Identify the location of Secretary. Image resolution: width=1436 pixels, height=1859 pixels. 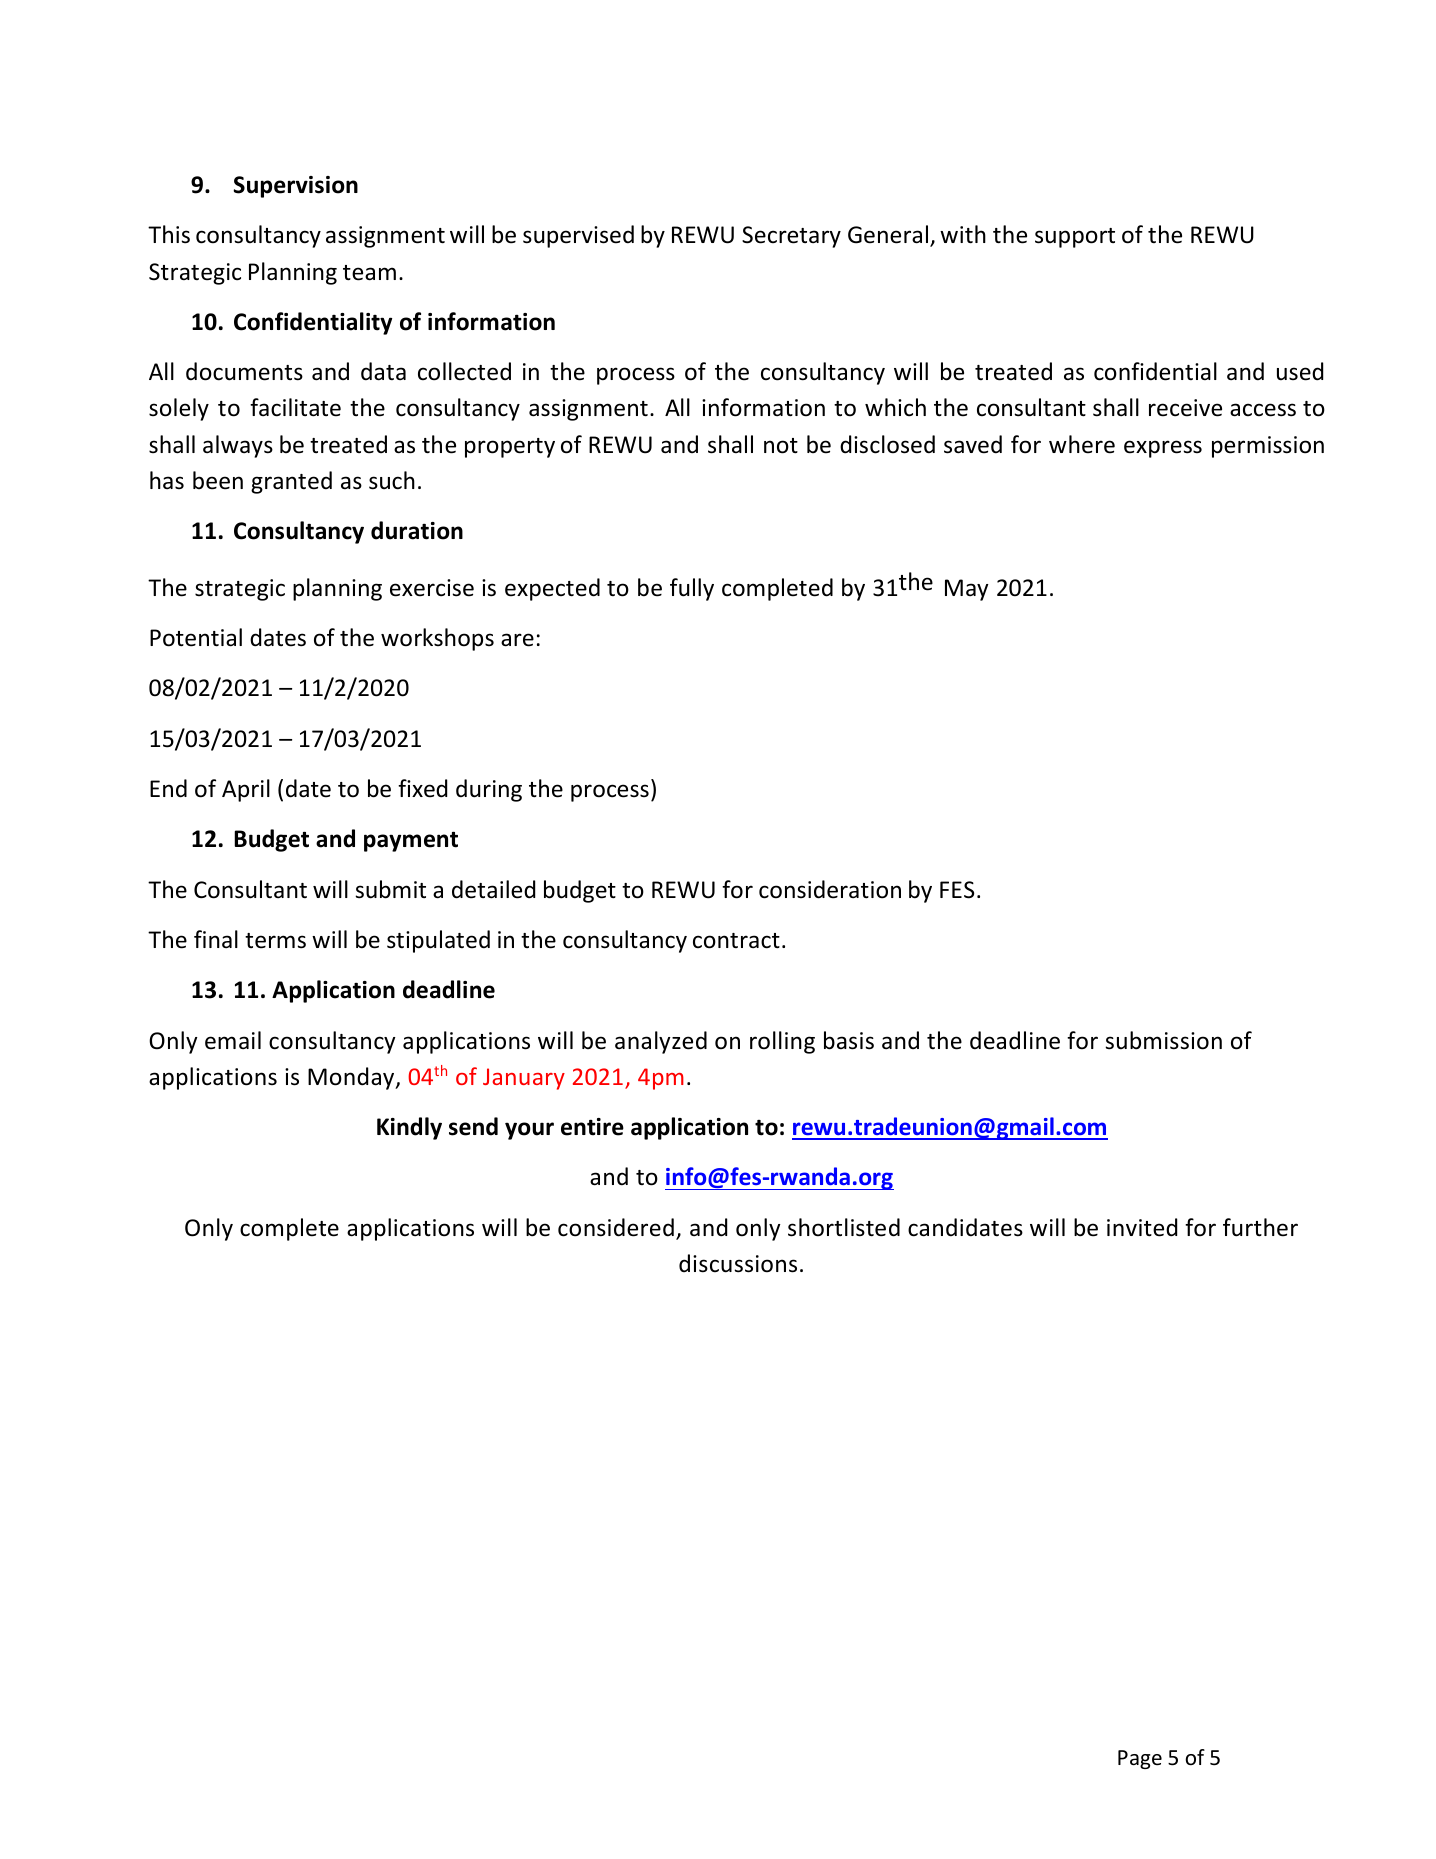
(791, 237).
